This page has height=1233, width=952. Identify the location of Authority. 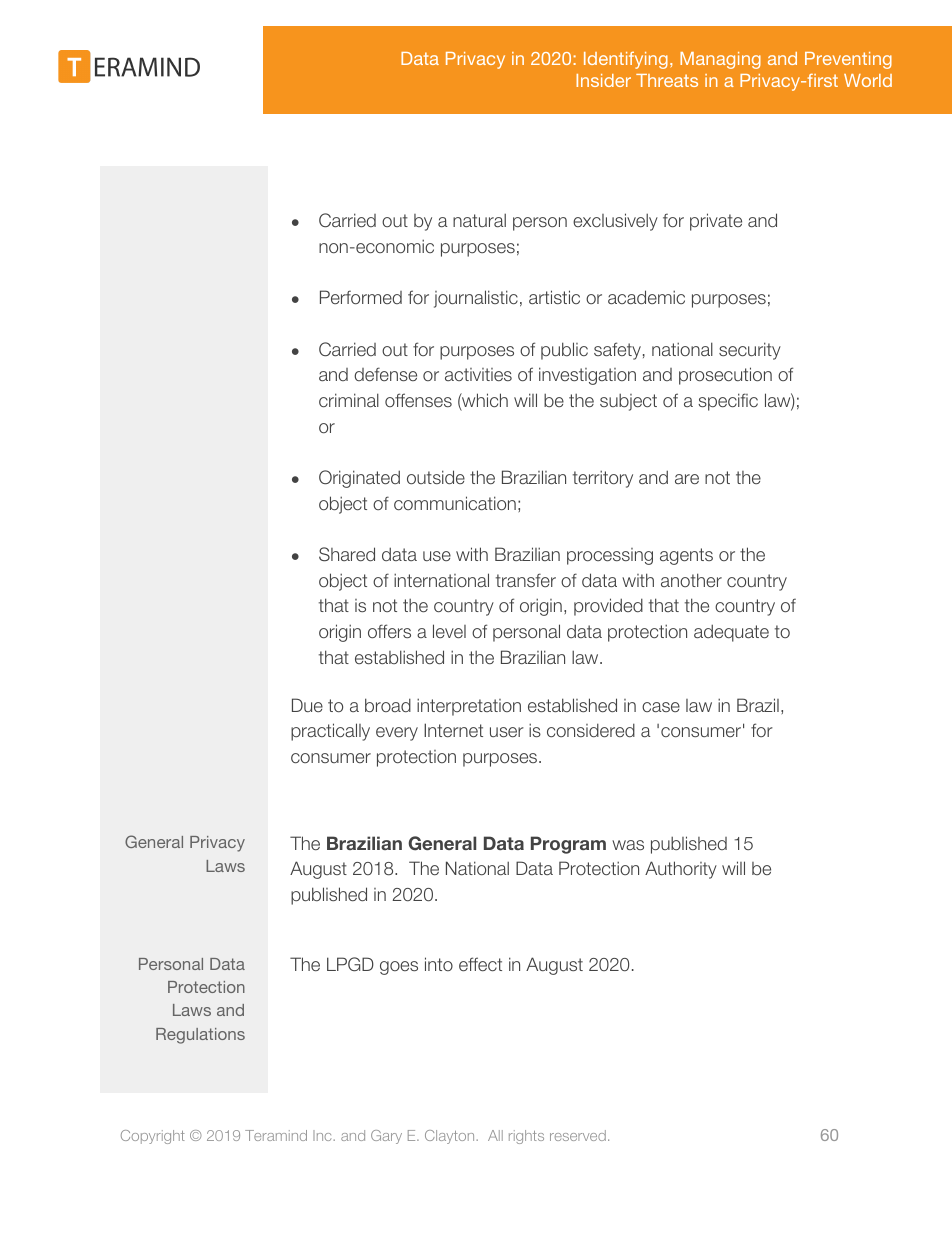
(681, 870).
